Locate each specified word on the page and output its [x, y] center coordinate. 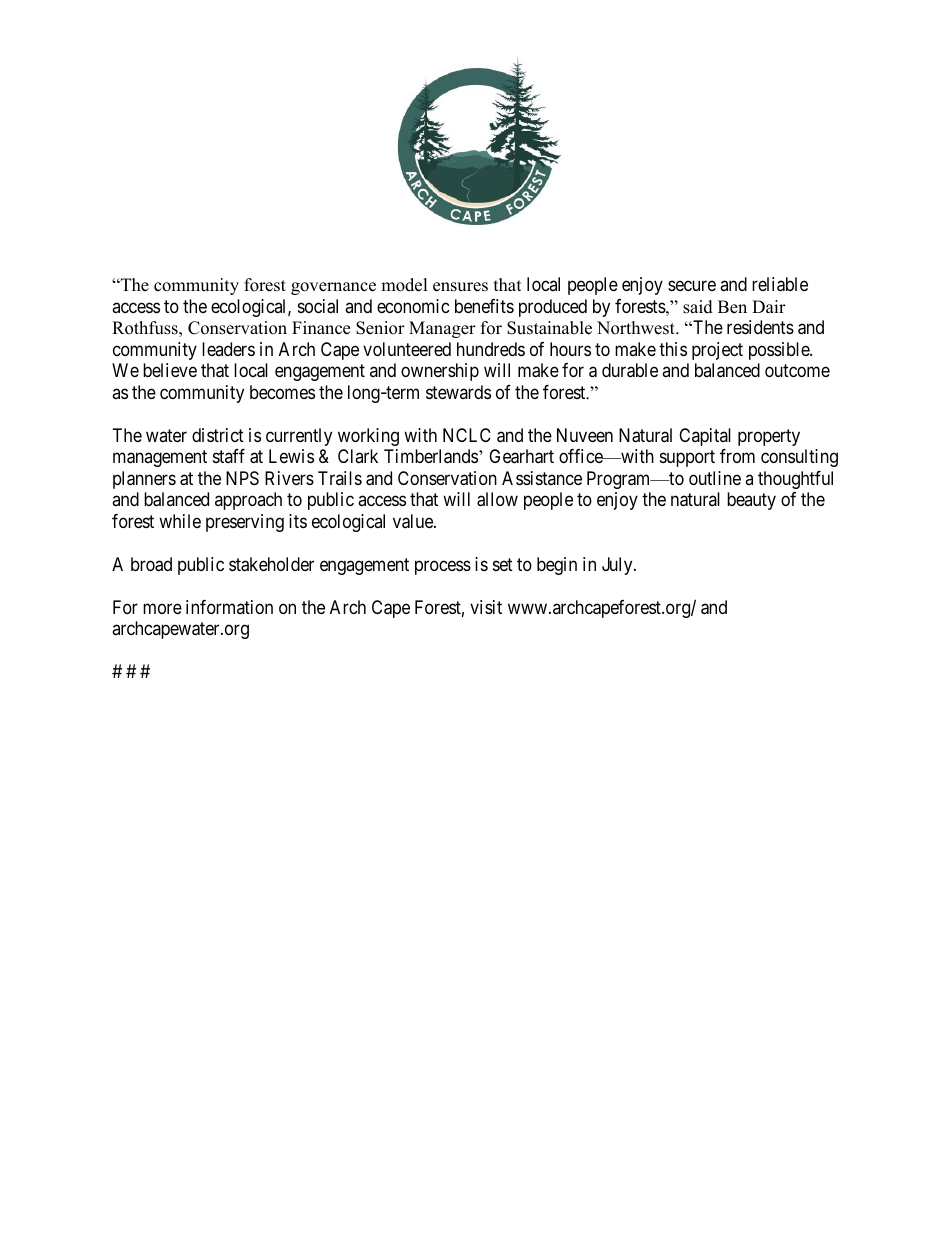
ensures [460, 287]
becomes [282, 392]
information [229, 607]
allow [497, 499]
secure [692, 286]
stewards [458, 392]
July [618, 566]
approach [248, 501]
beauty [751, 501]
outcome [797, 371]
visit [486, 607]
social [318, 306]
